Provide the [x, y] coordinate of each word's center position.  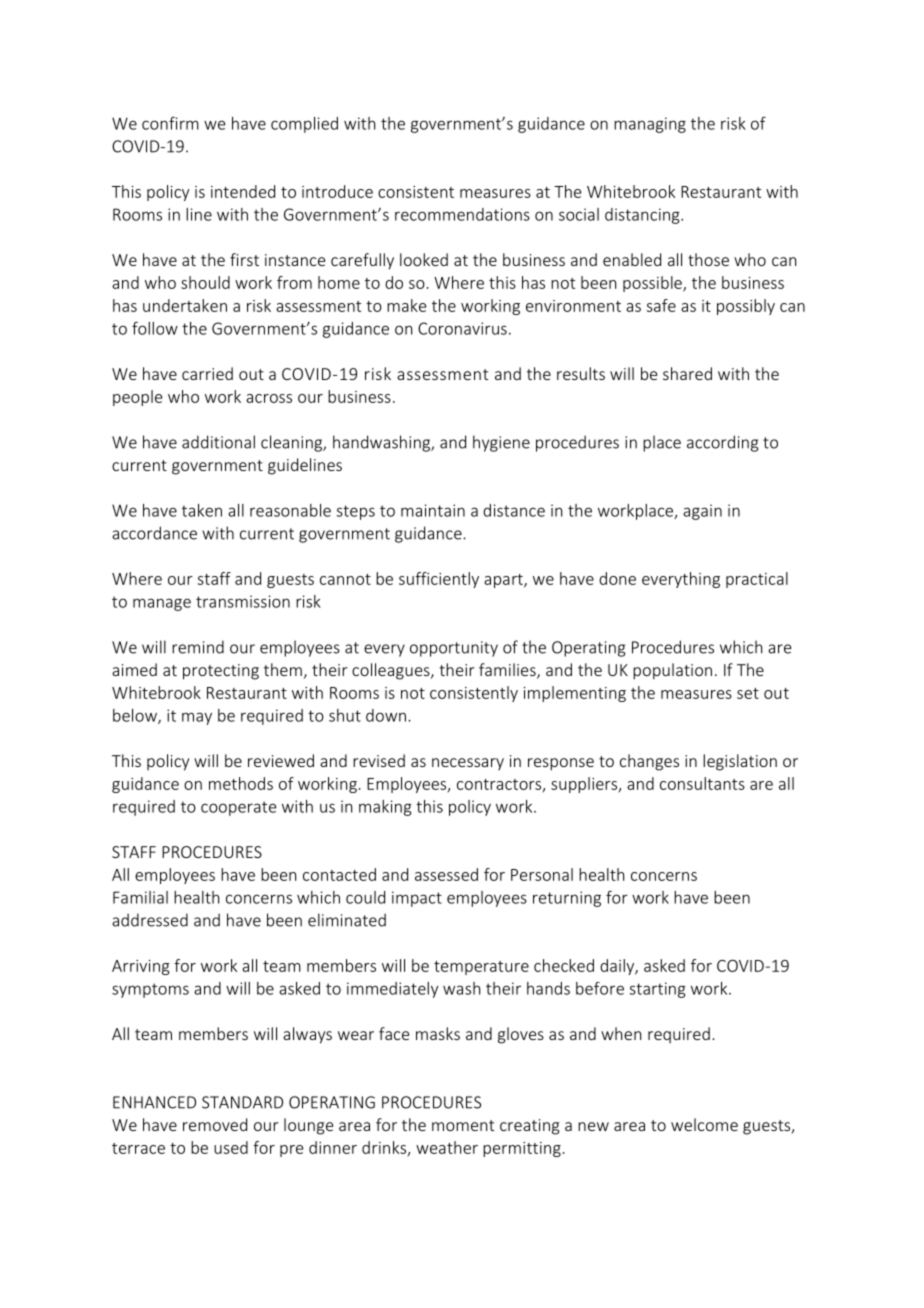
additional [218, 442]
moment [463, 1125]
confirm [170, 123]
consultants [702, 783]
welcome [704, 1124]
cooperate [239, 808]
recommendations [462, 214]
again [702, 512]
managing [650, 125]
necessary [468, 764]
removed [215, 1124]
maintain [433, 510]
